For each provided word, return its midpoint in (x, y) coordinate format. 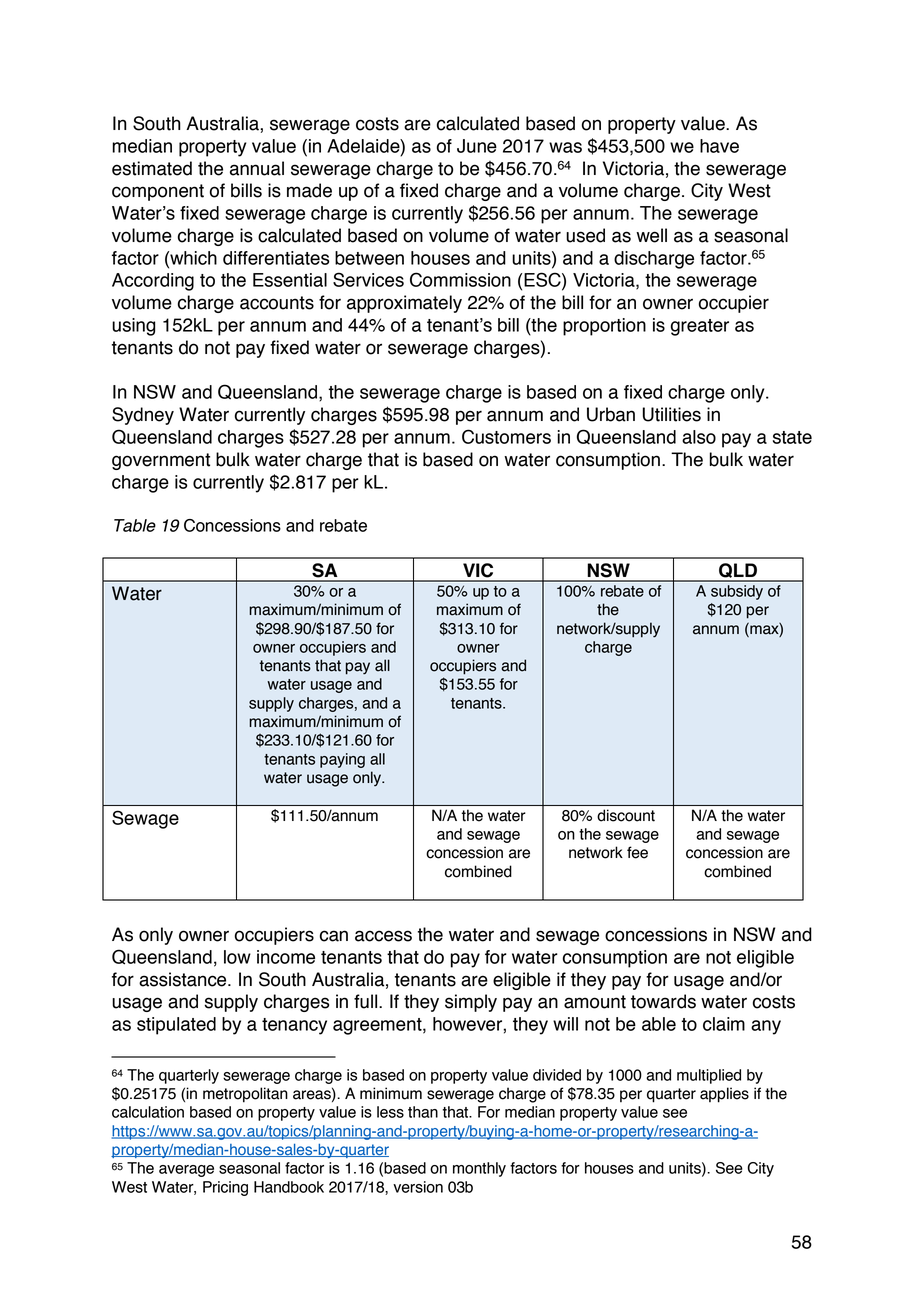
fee (637, 852)
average (186, 1171)
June (477, 146)
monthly (479, 1169)
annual (257, 168)
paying (342, 760)
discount (626, 815)
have (719, 146)
